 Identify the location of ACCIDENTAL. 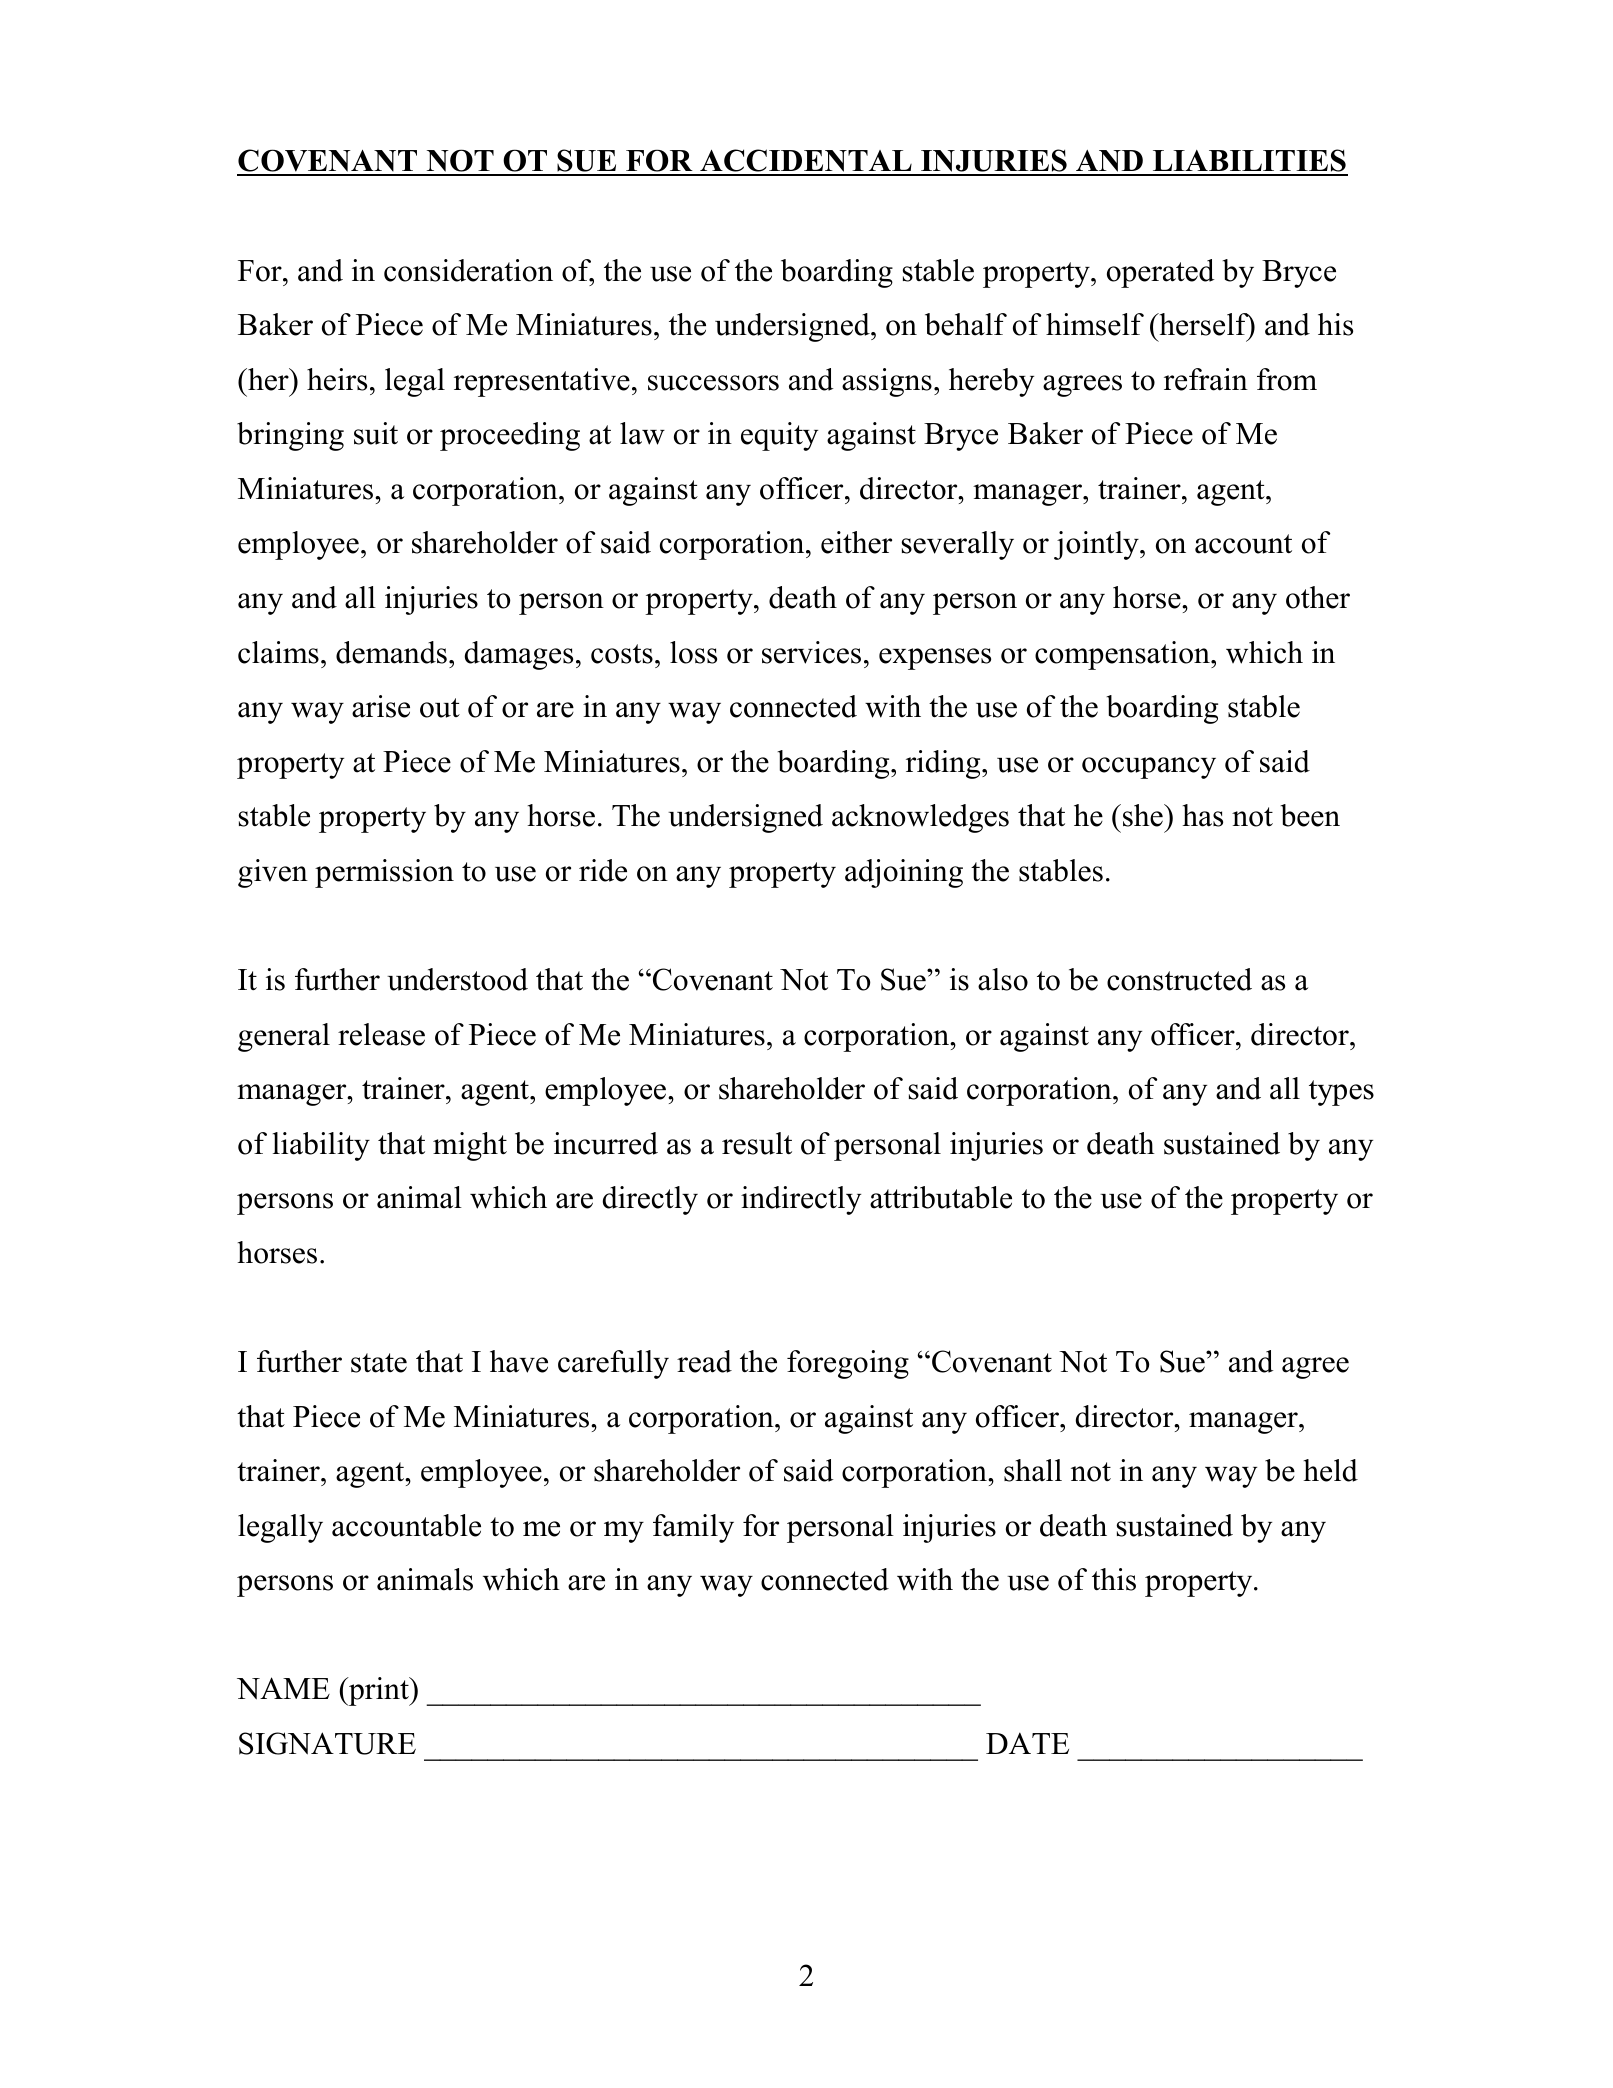
(806, 162).
